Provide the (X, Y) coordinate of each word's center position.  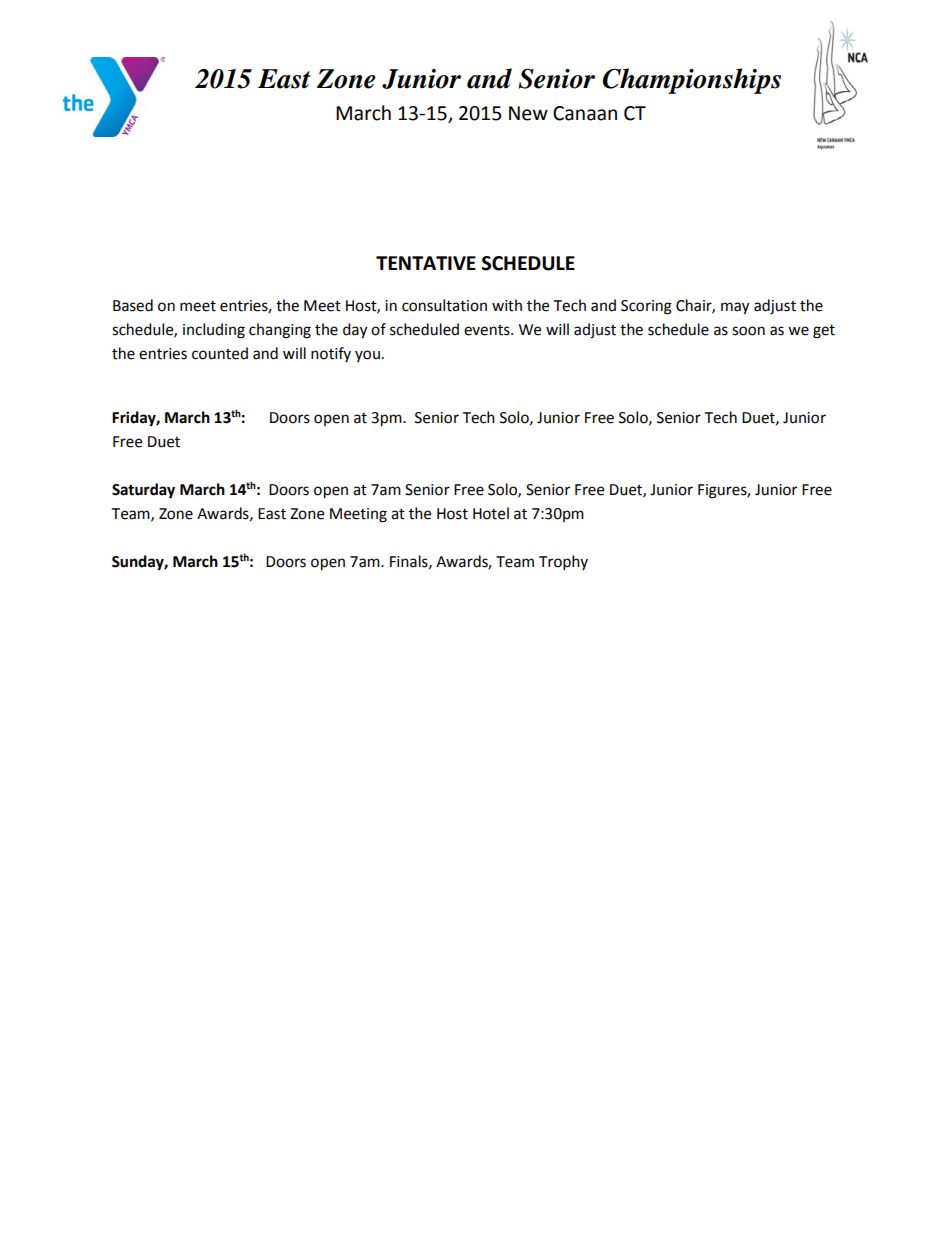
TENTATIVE (426, 263)
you (367, 356)
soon (748, 331)
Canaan (585, 113)
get (824, 332)
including (214, 331)
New (528, 113)
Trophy (563, 563)
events (488, 330)
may (735, 308)
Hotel (491, 513)
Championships (691, 81)
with (507, 305)
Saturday (143, 491)
